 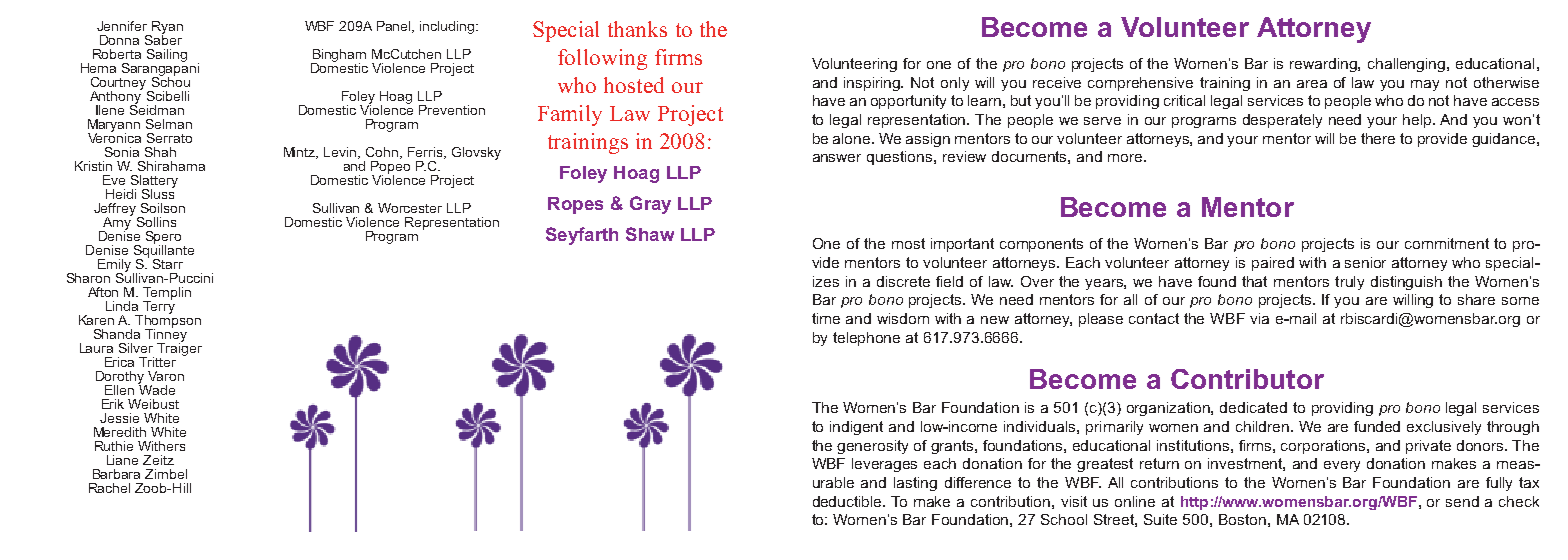 I want to click on Rachel, so click(x=109, y=488).
